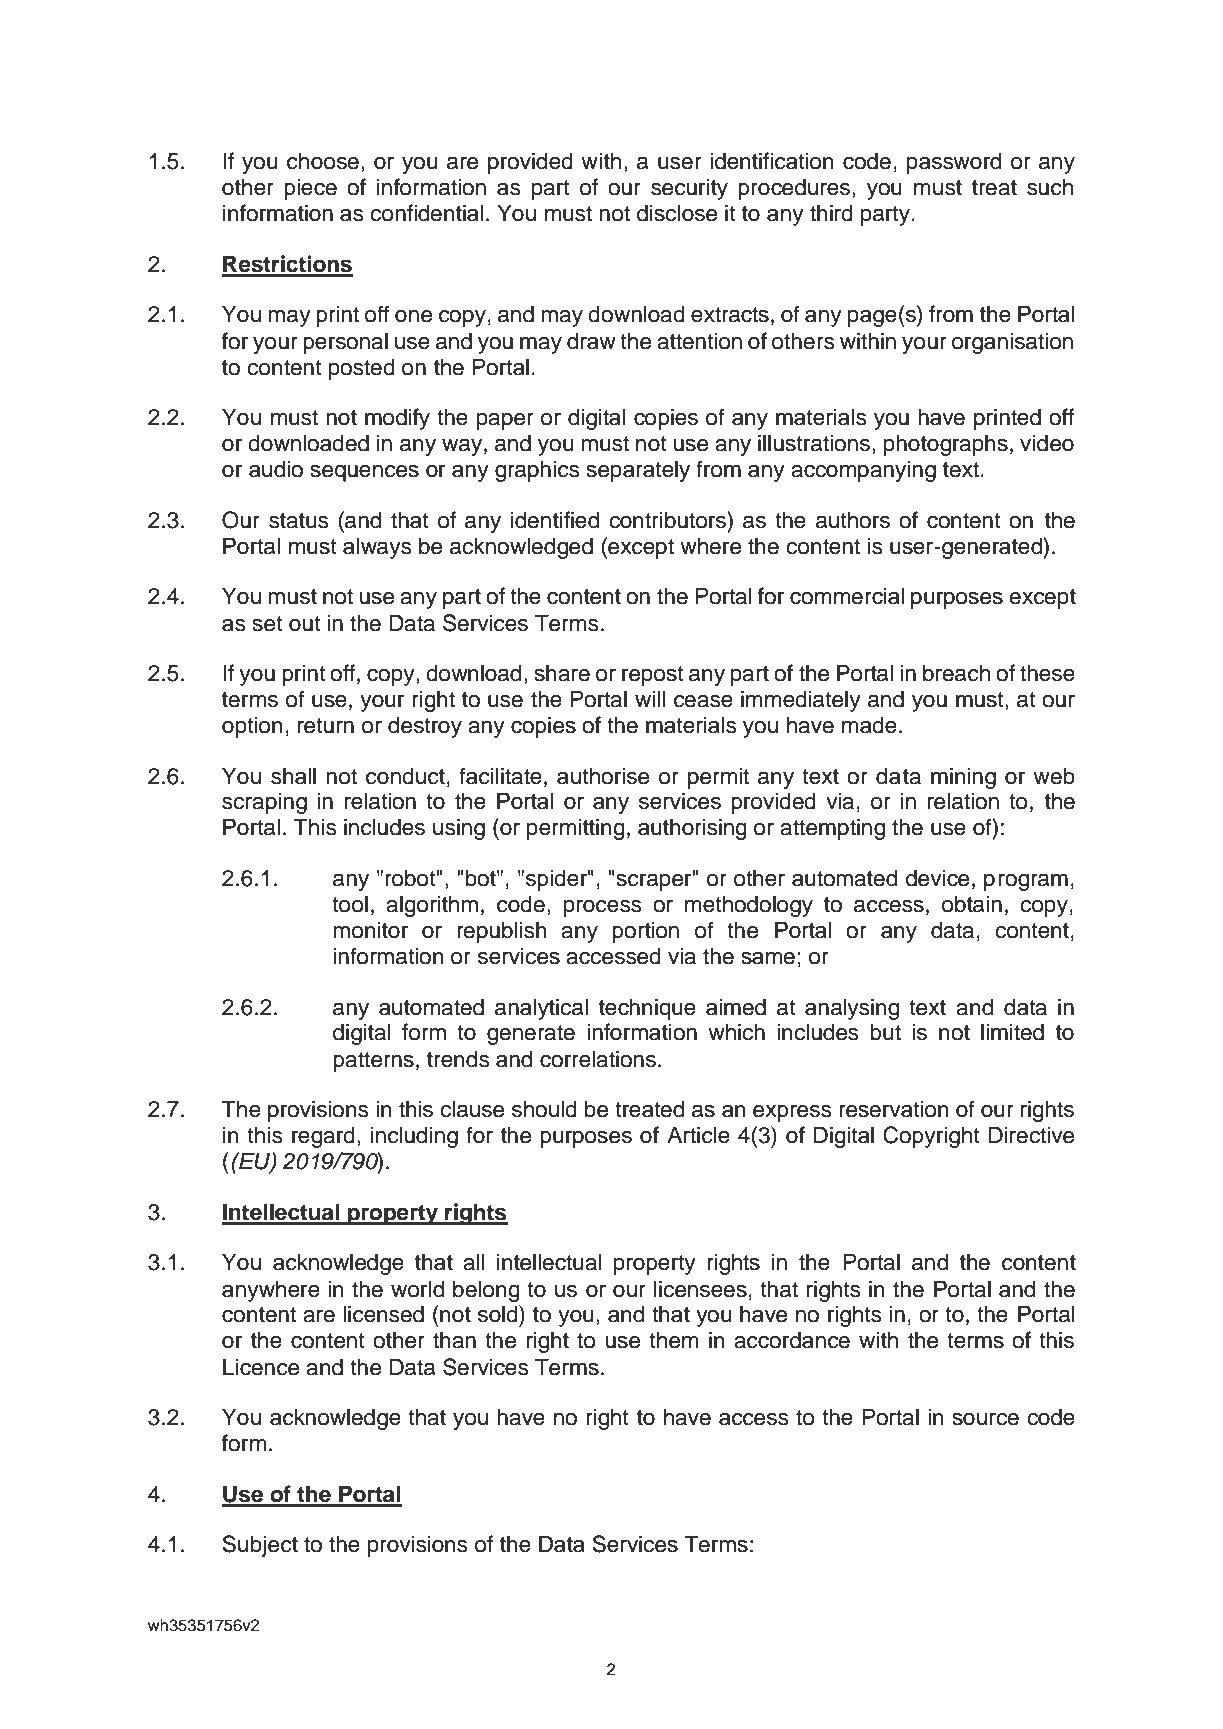 This screenshot has width=1223, height=1729. Describe the element at coordinates (673, 1340) in the screenshot. I see `them` at that location.
